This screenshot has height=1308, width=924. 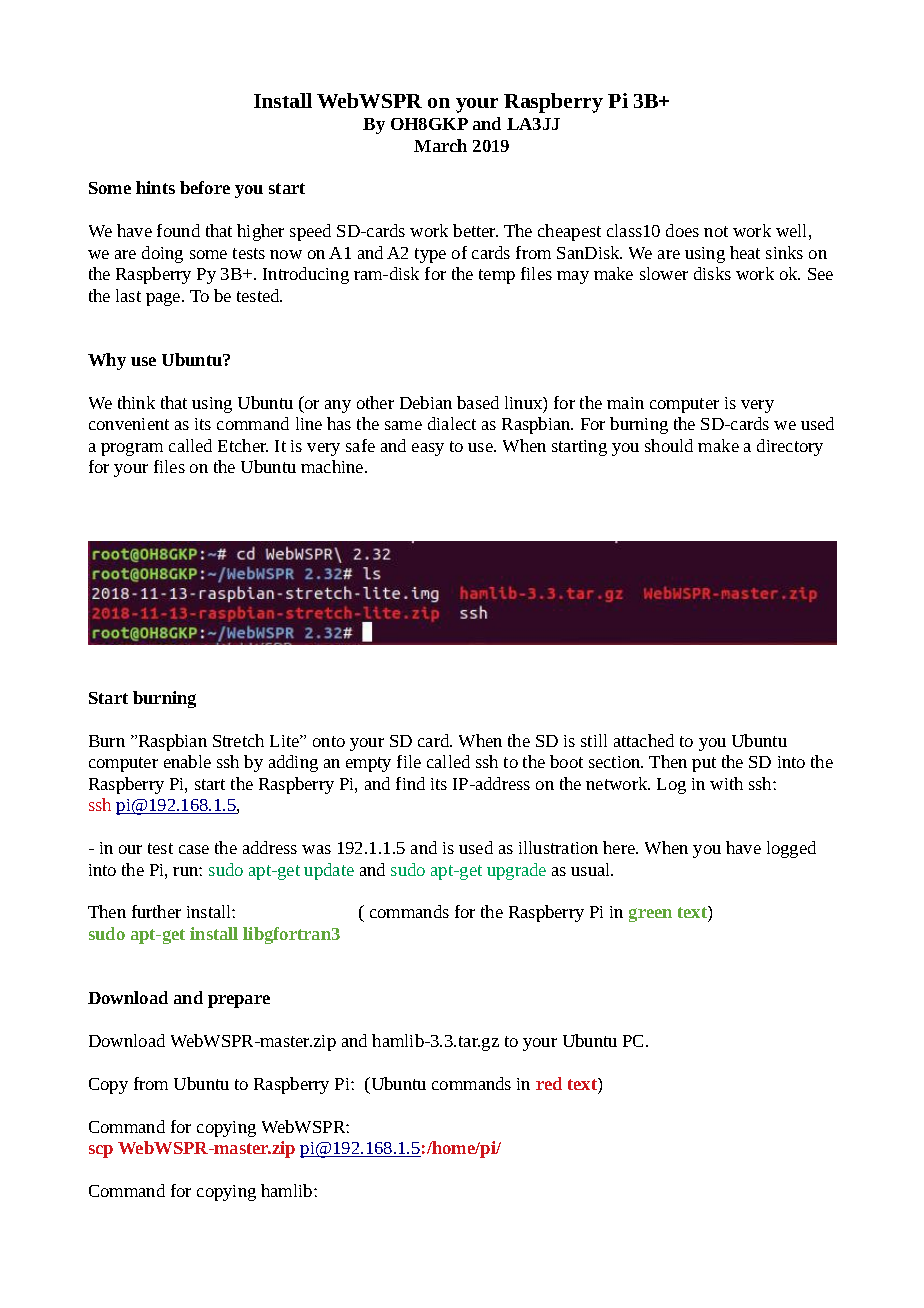 I want to click on before, so click(x=205, y=187).
